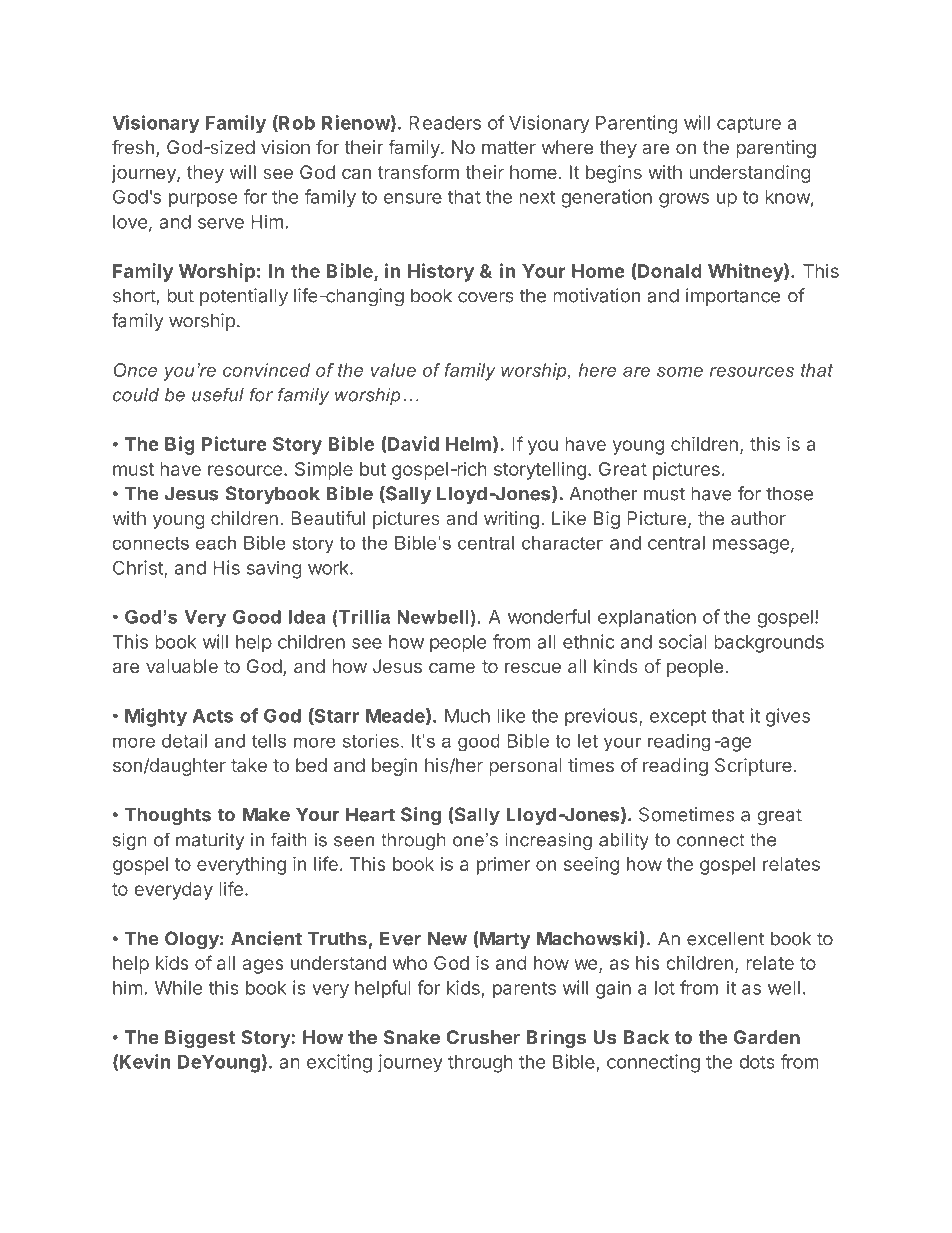  Describe the element at coordinates (647, 618) in the image. I see `explanation` at that location.
